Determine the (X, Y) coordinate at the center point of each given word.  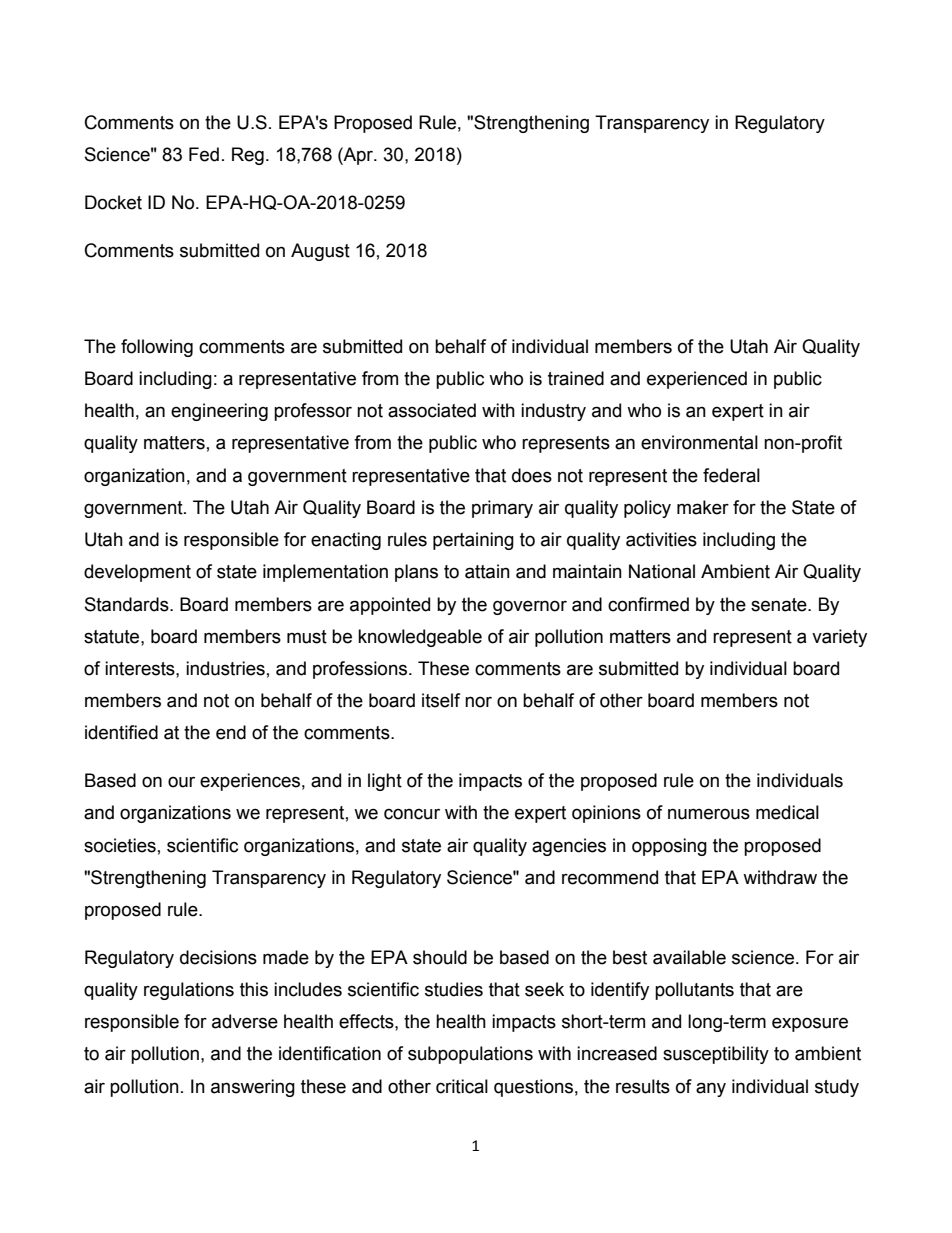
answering (253, 1088)
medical (787, 812)
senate (780, 605)
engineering (219, 412)
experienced (697, 380)
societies (120, 845)
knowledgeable (420, 638)
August (320, 252)
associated (432, 410)
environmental (699, 442)
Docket (113, 202)
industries (225, 668)
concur (412, 814)
